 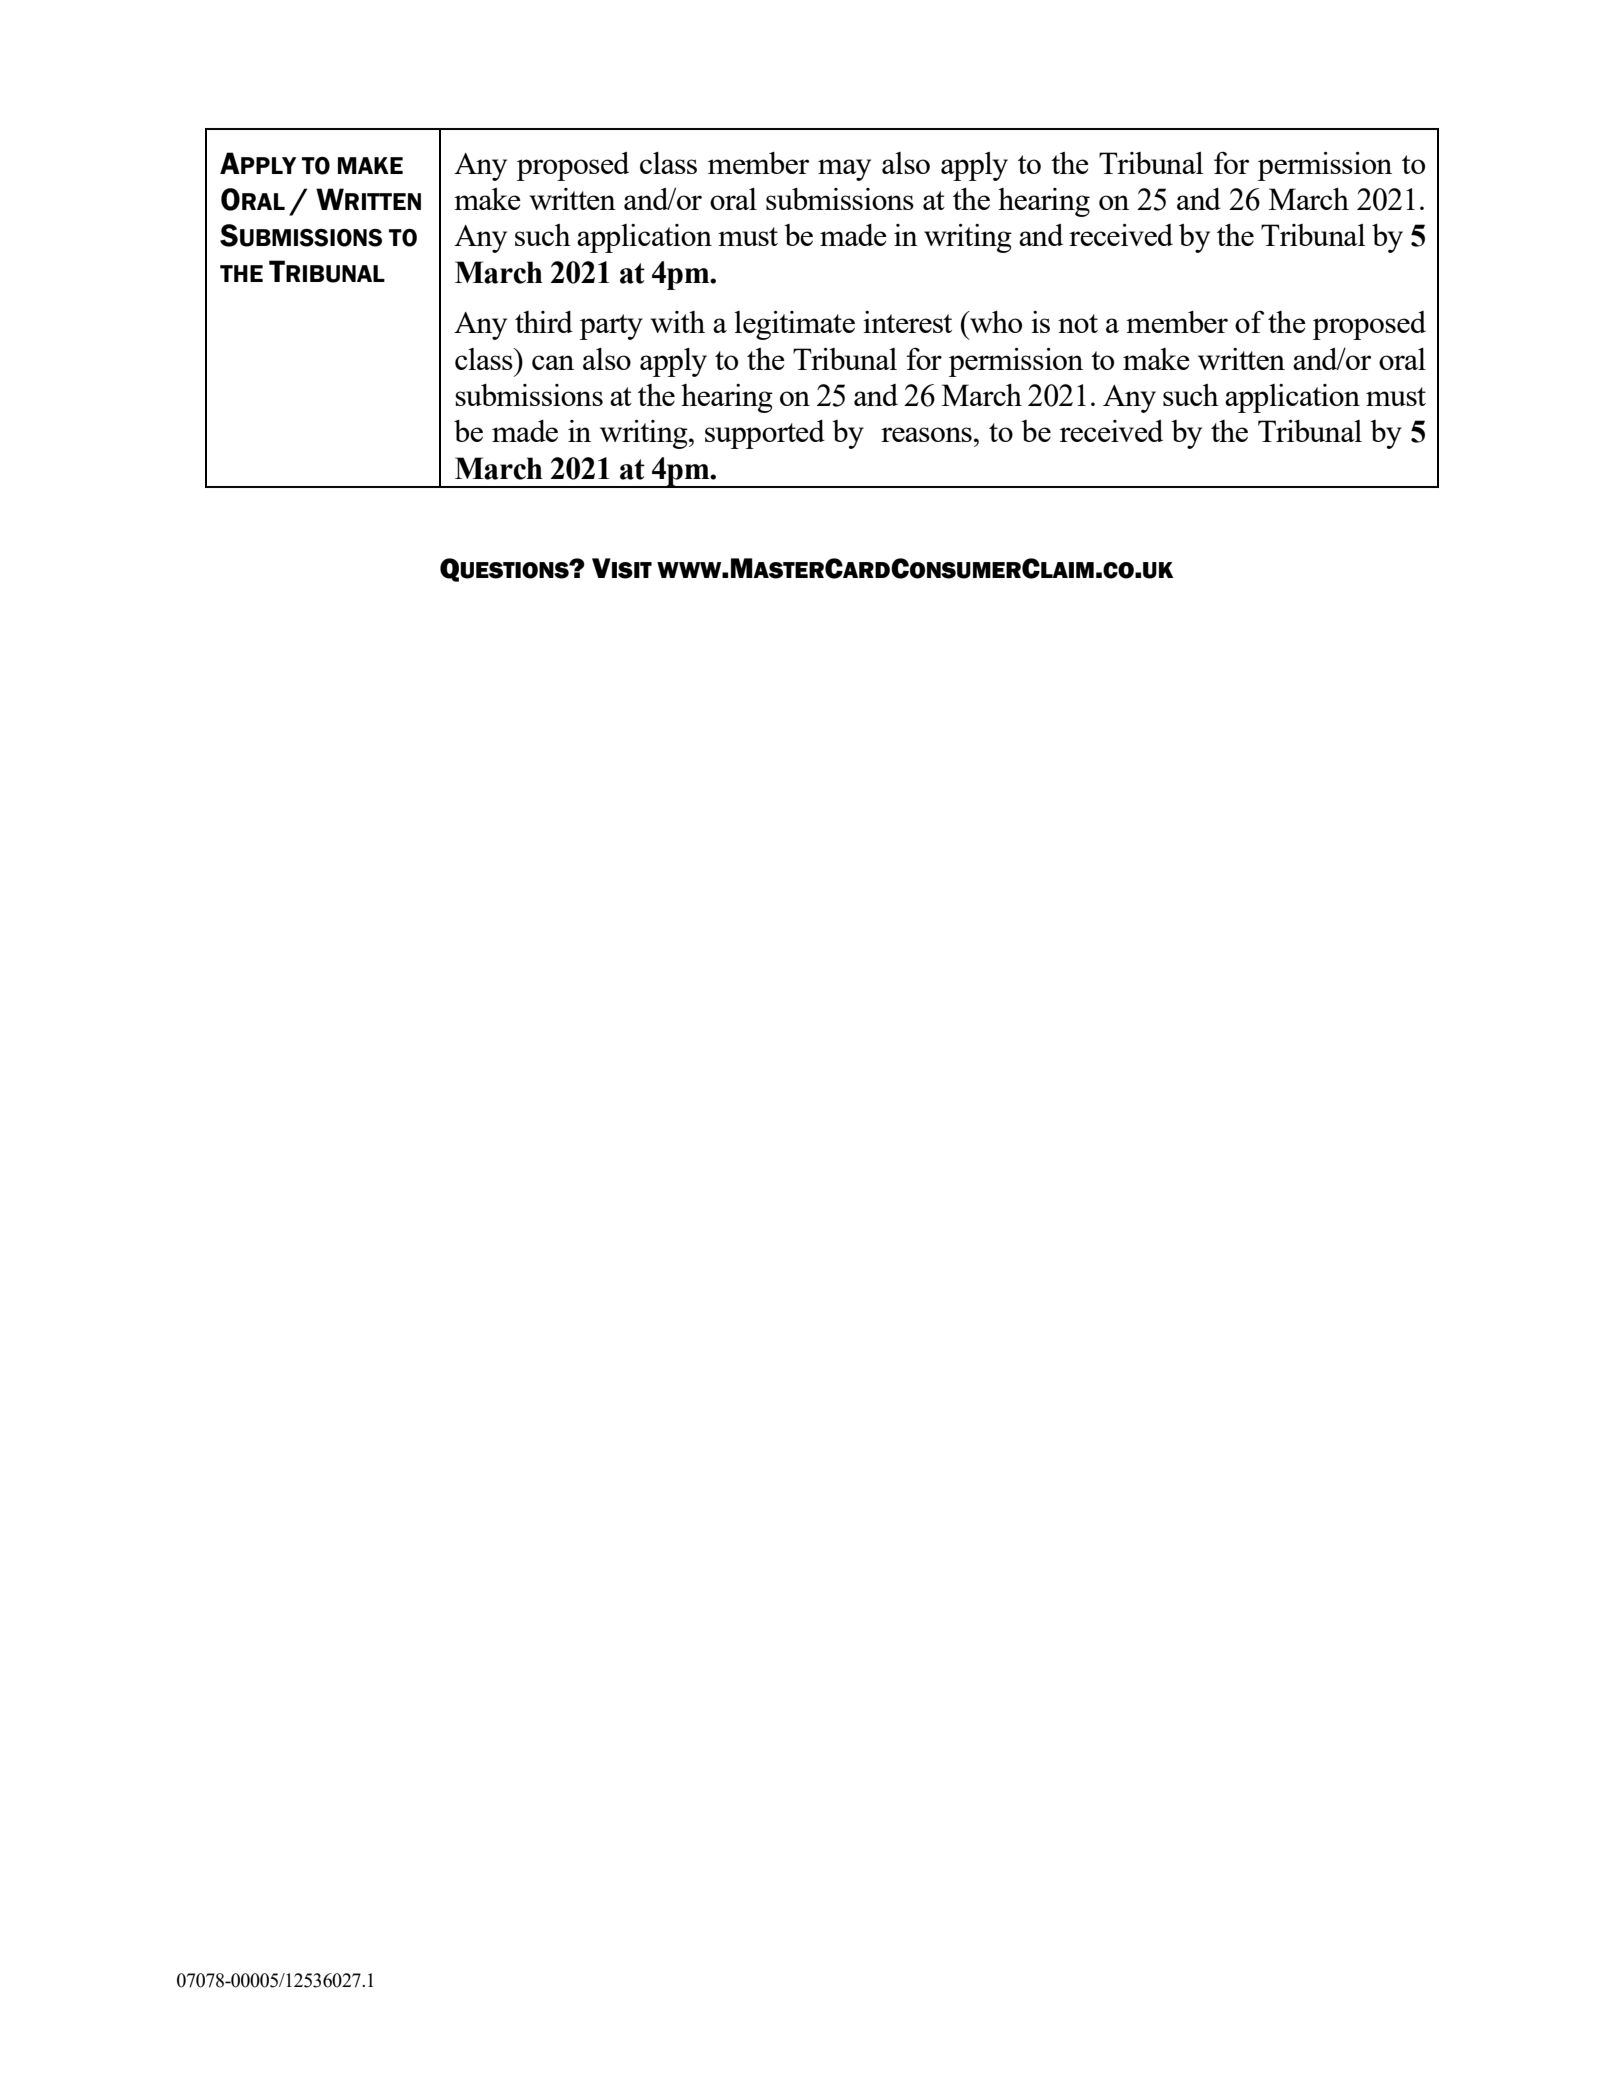 What do you see at coordinates (765, 434) in the image?
I see `supported` at bounding box center [765, 434].
